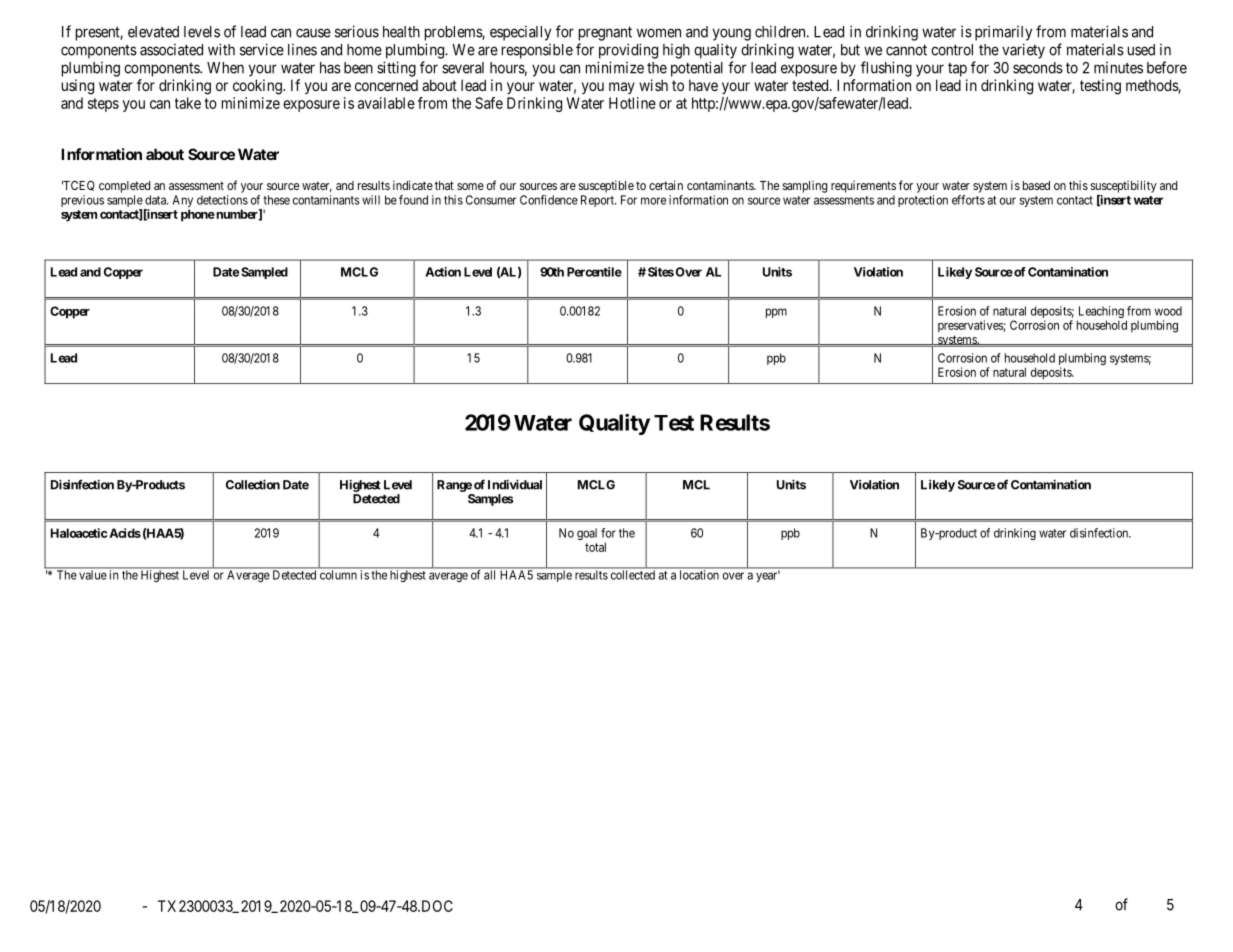 The width and height of the image is (1233, 952). Describe the element at coordinates (93, 575) in the image. I see `value` at that location.
